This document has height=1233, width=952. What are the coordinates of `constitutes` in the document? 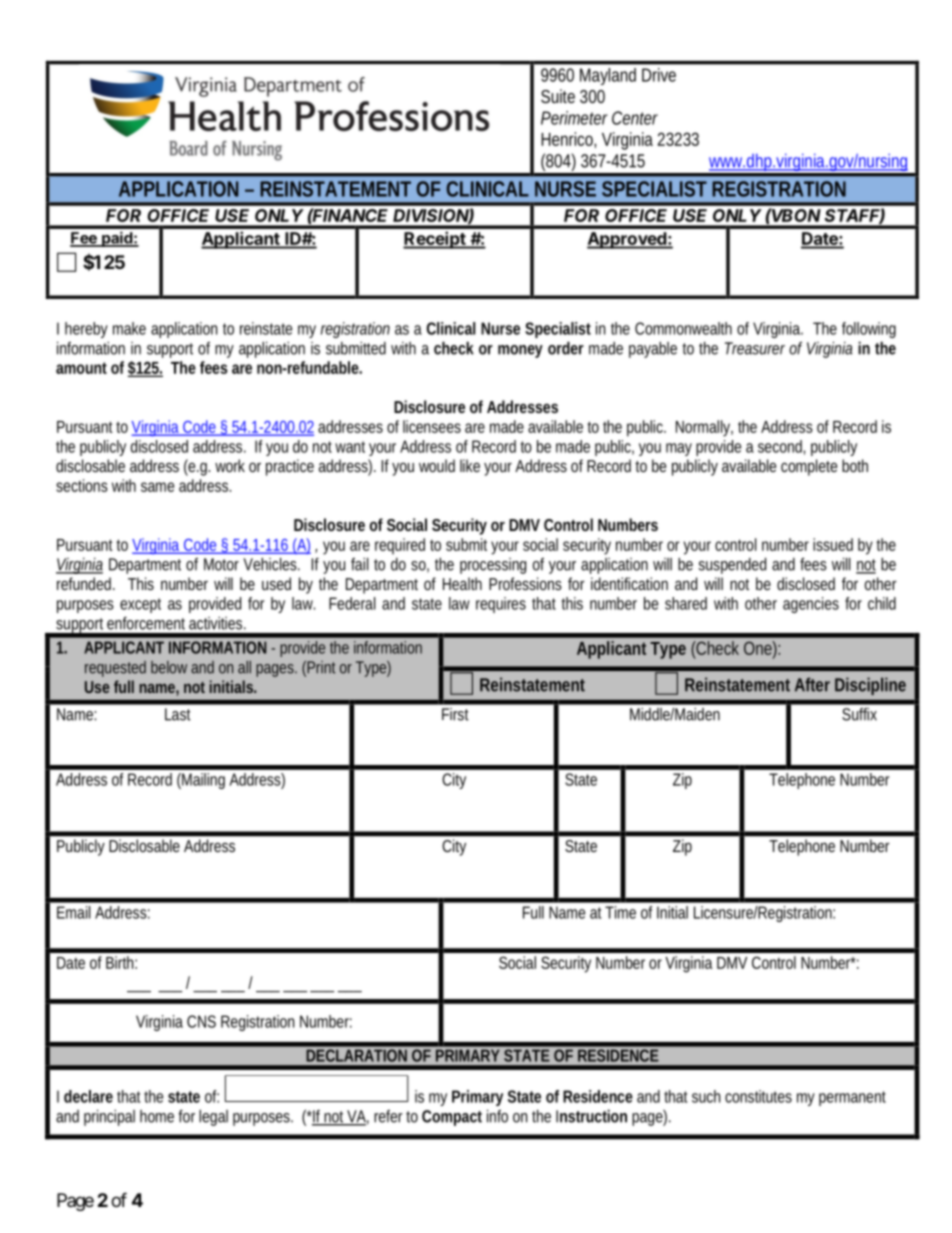 It's located at (758, 1096).
